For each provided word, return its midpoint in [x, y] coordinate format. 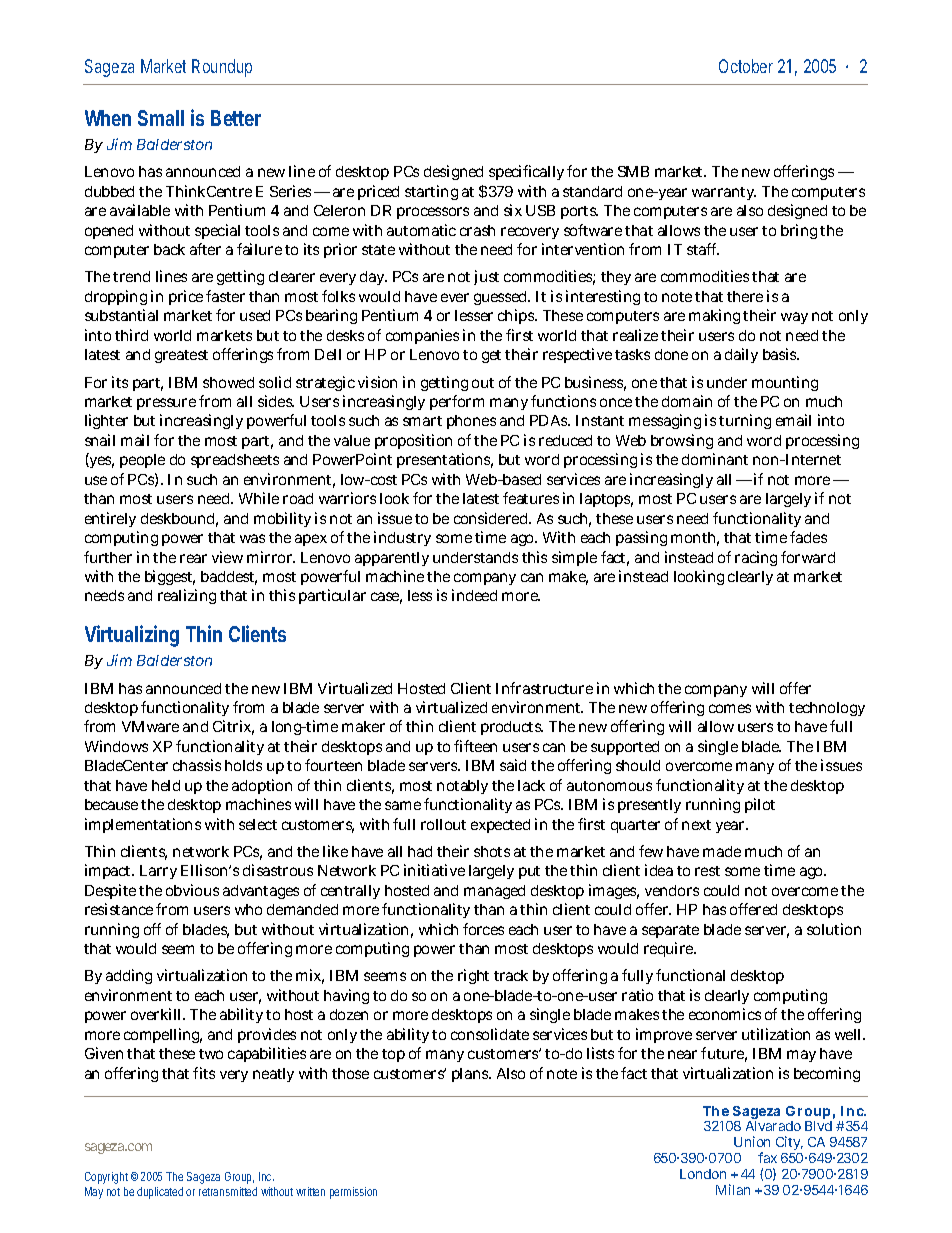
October [746, 66]
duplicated [160, 1193]
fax [767, 1157]
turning [745, 421]
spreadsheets [235, 461]
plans [471, 1075]
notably [462, 787]
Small [161, 118]
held [166, 785]
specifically [526, 172]
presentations [445, 460]
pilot [760, 805]
